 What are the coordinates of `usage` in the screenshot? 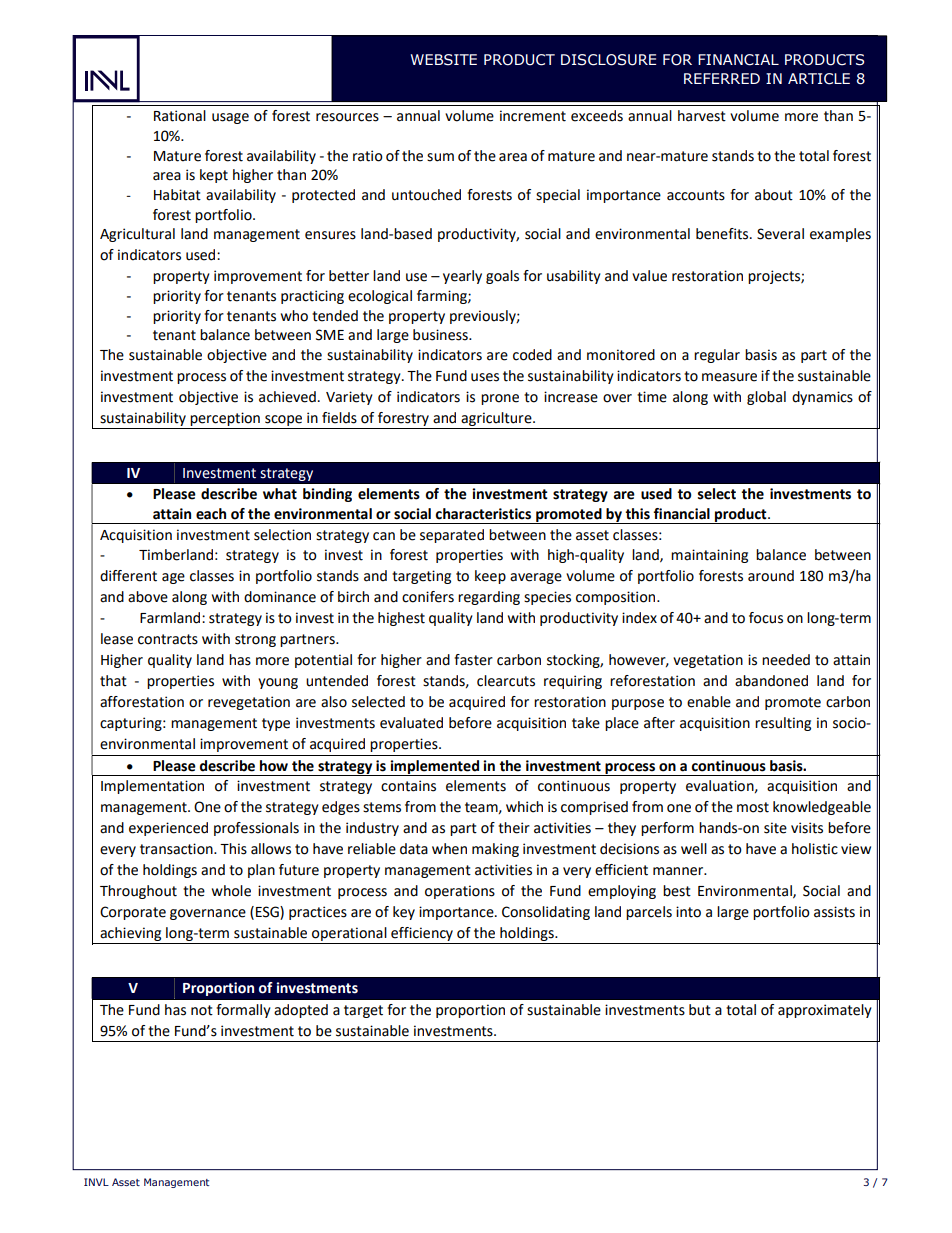 It's located at (230, 118).
